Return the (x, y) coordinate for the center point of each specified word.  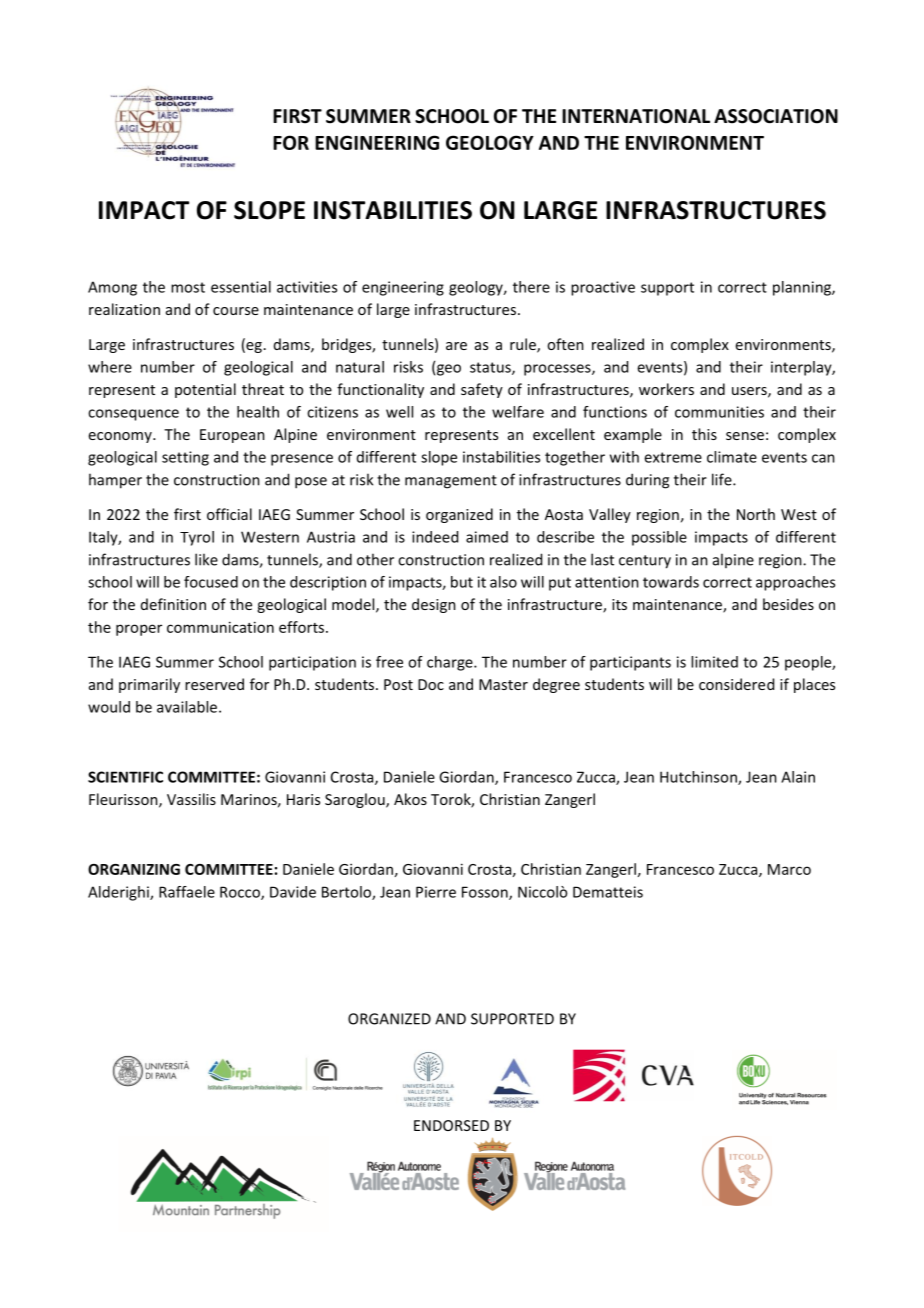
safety (482, 390)
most (188, 287)
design (434, 605)
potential (205, 390)
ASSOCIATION (776, 116)
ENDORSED (451, 1125)
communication (220, 627)
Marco (789, 869)
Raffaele (187, 892)
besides (788, 604)
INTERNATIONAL (636, 116)
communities (719, 412)
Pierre (436, 892)
